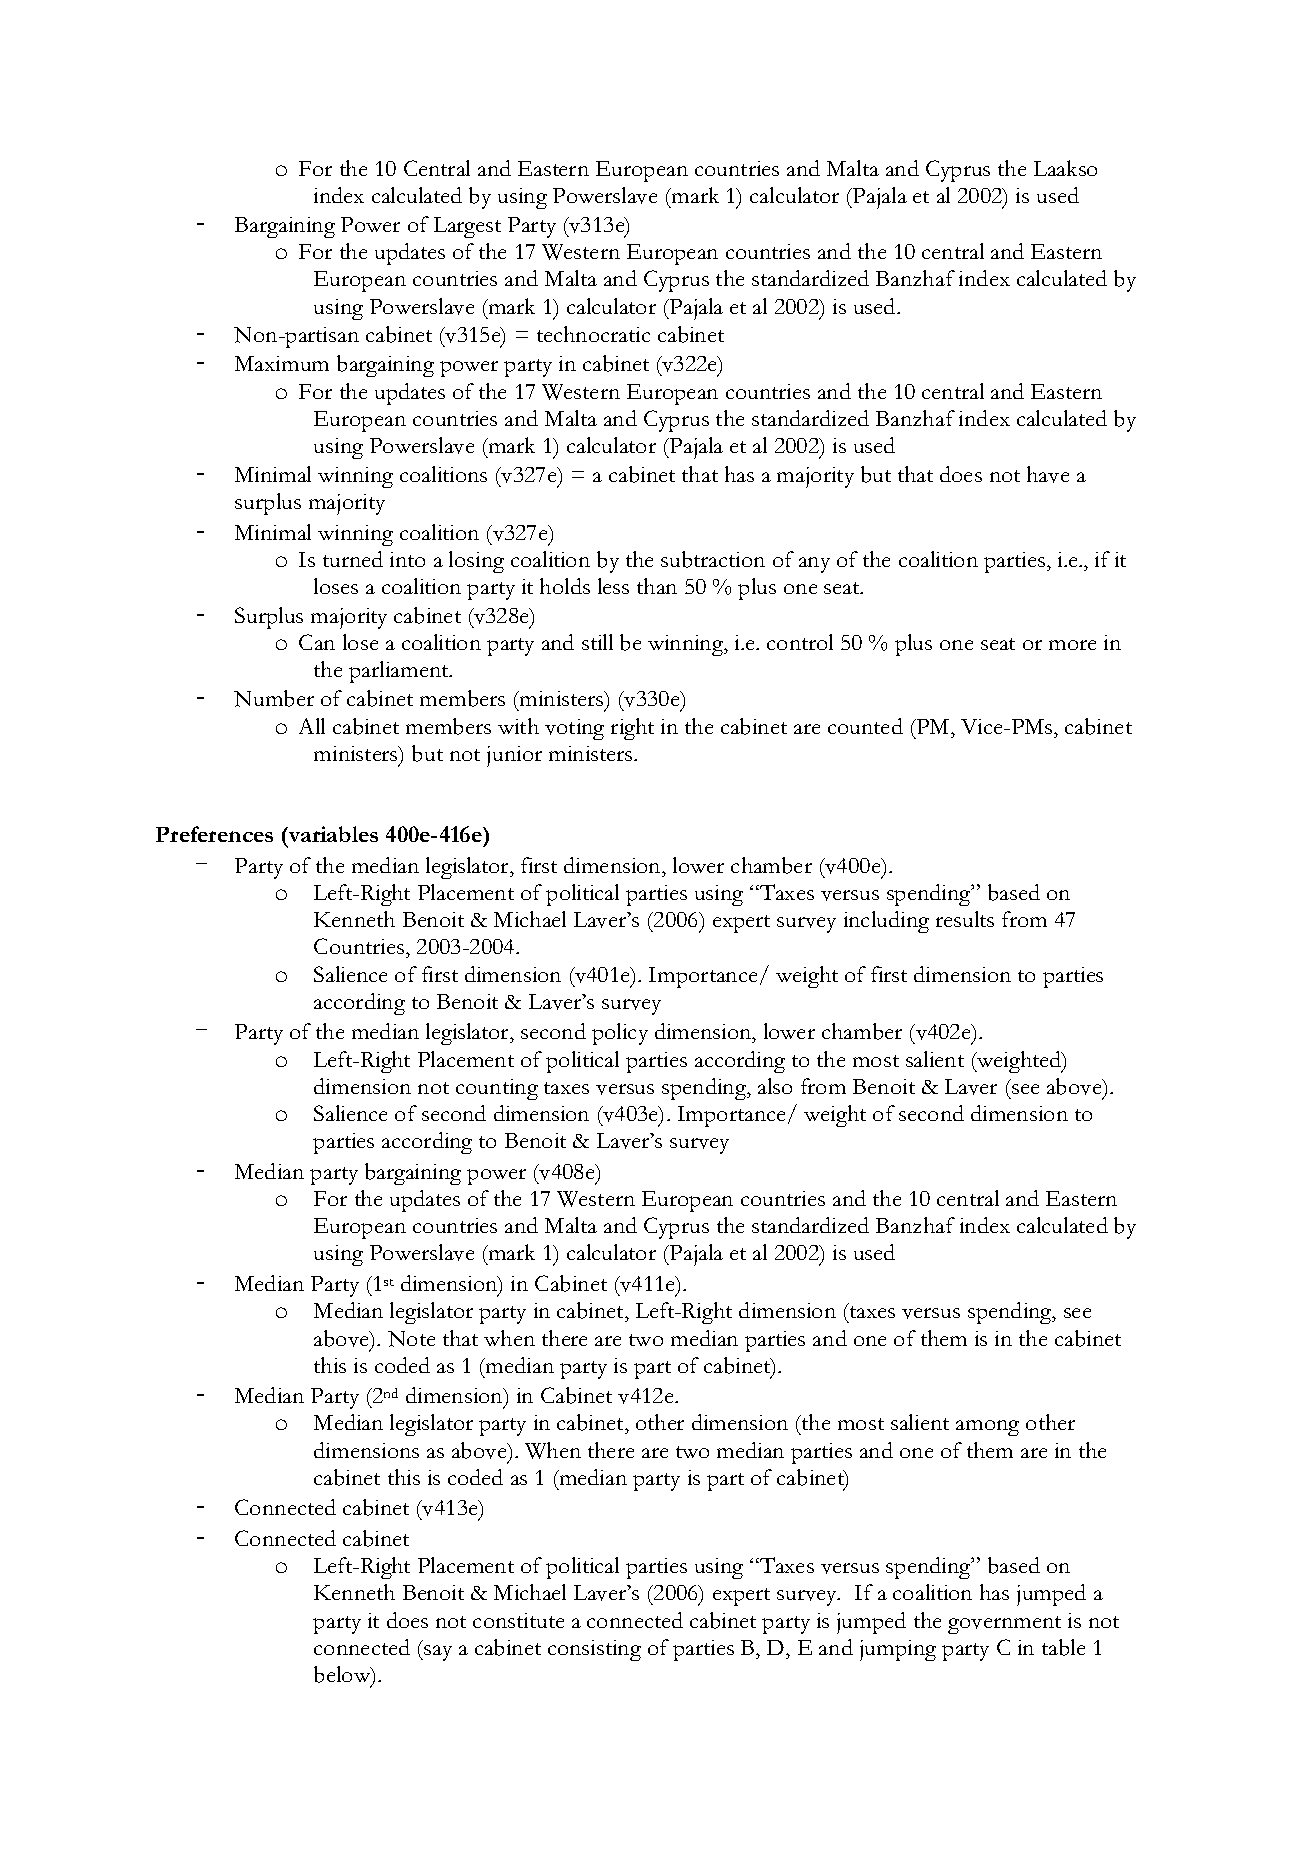 The height and width of the image is (1849, 1308). I want to click on than, so click(657, 586).
